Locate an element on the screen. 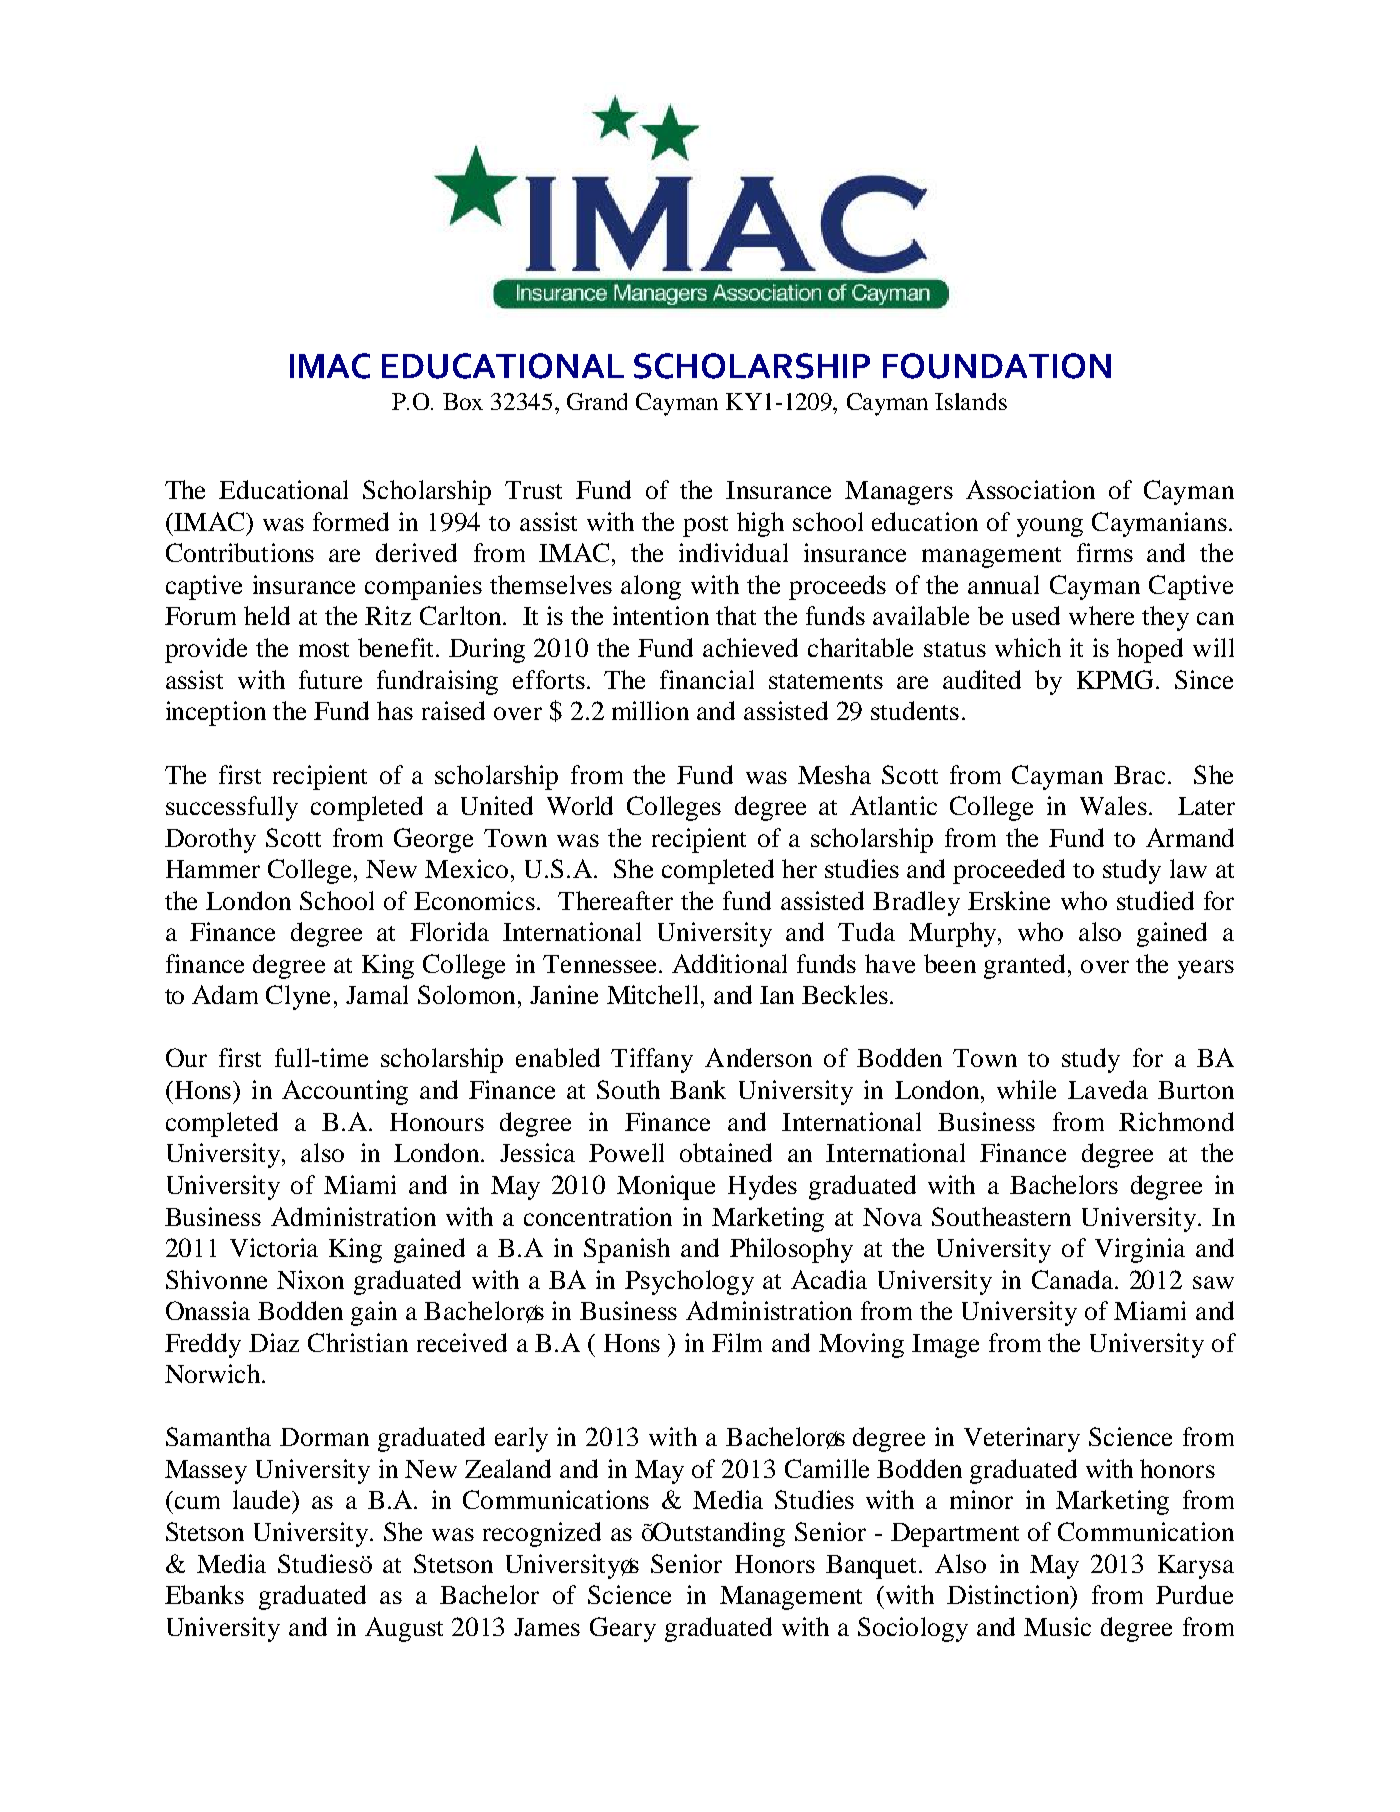  FOUNDATION is located at coordinates (997, 366).
